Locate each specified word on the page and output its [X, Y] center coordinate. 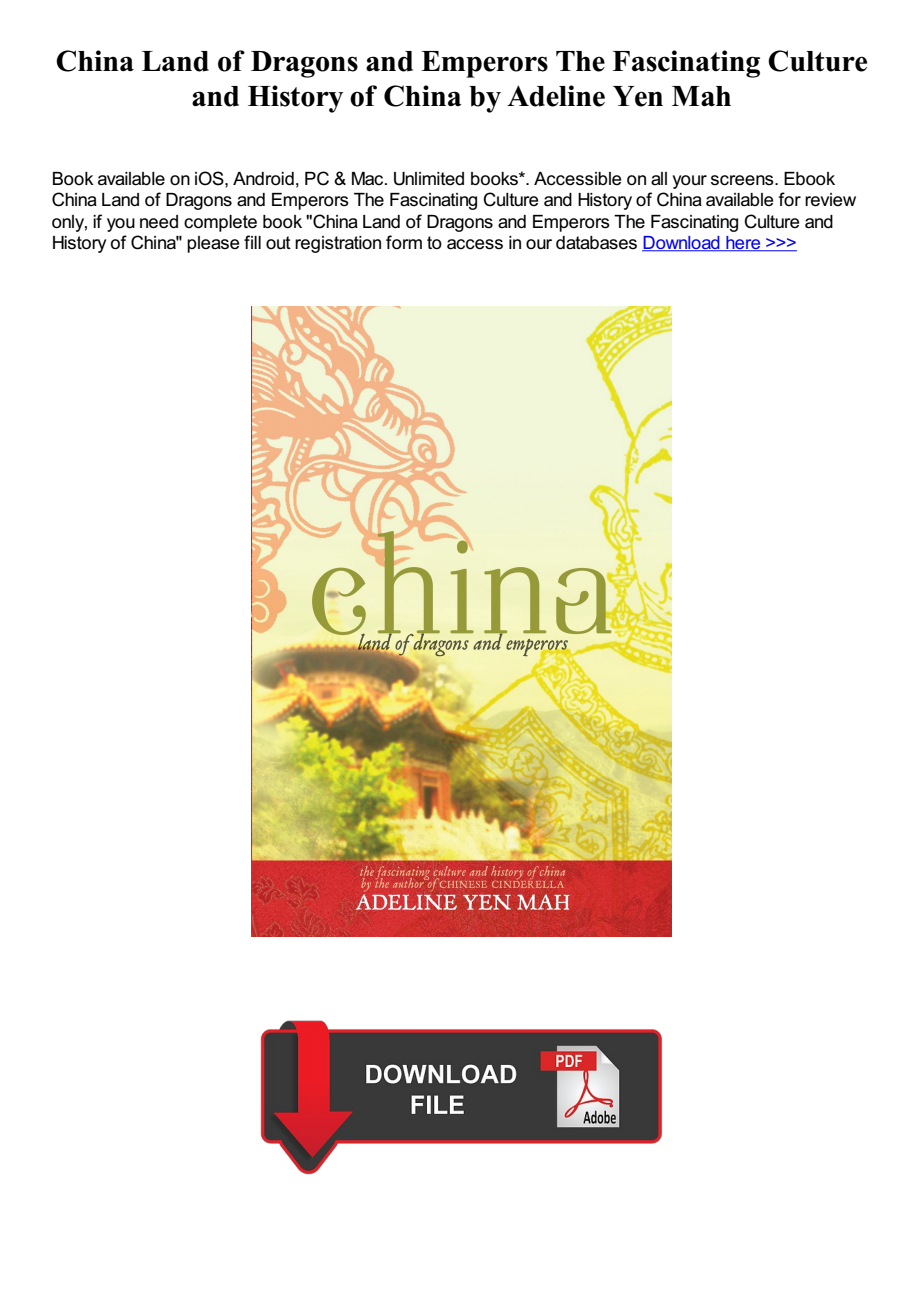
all [659, 179]
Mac [369, 179]
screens [743, 180]
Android [263, 179]
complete [220, 223]
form [404, 242]
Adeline [556, 96]
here [743, 244]
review [830, 200]
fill [252, 242]
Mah [701, 96]
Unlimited [429, 179]
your [690, 182]
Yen [638, 96]
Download [682, 244]
